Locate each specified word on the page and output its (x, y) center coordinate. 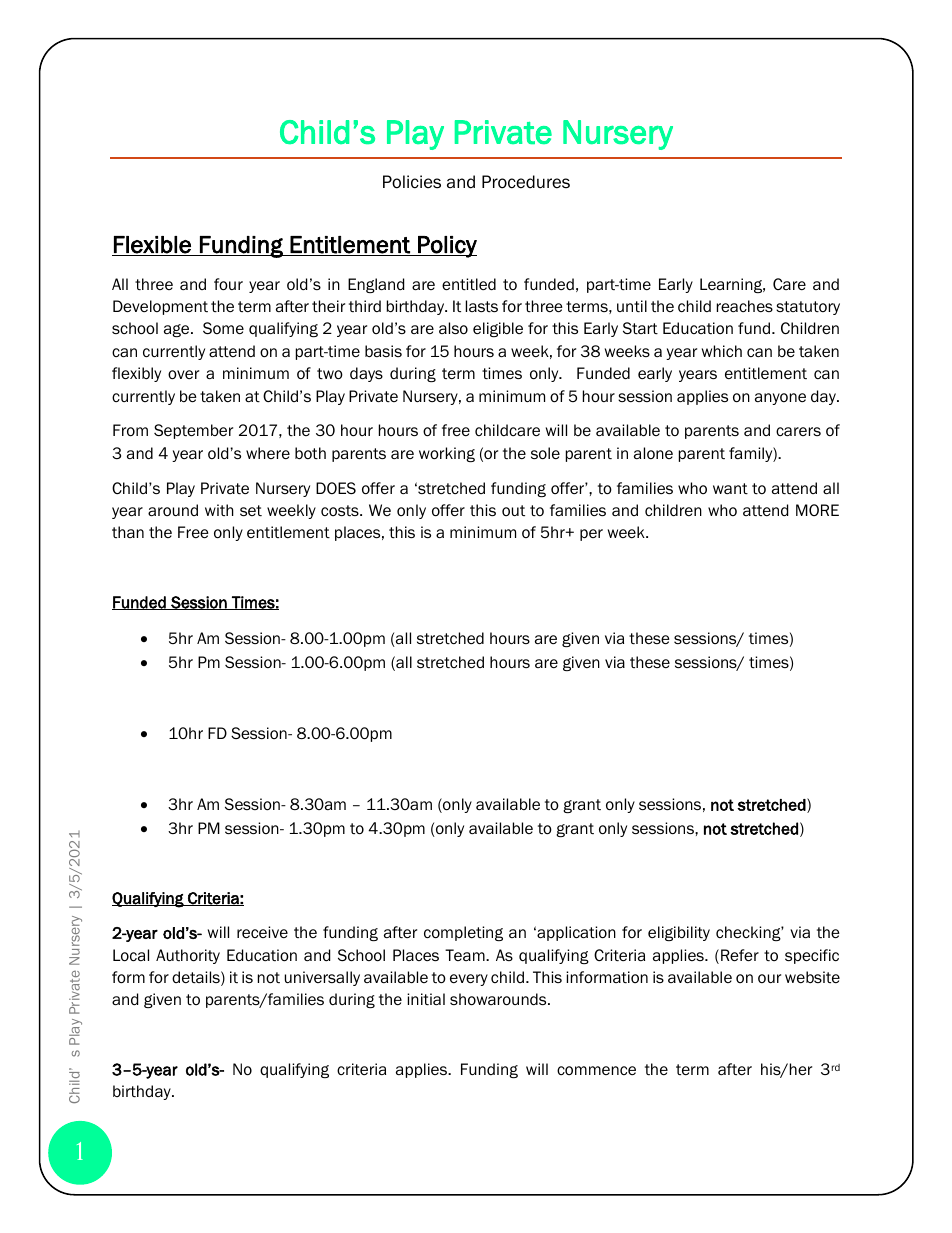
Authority (188, 956)
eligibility (679, 933)
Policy (446, 247)
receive (262, 932)
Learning (732, 285)
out (513, 510)
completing (463, 933)
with (219, 510)
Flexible (152, 246)
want (730, 489)
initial (426, 999)
